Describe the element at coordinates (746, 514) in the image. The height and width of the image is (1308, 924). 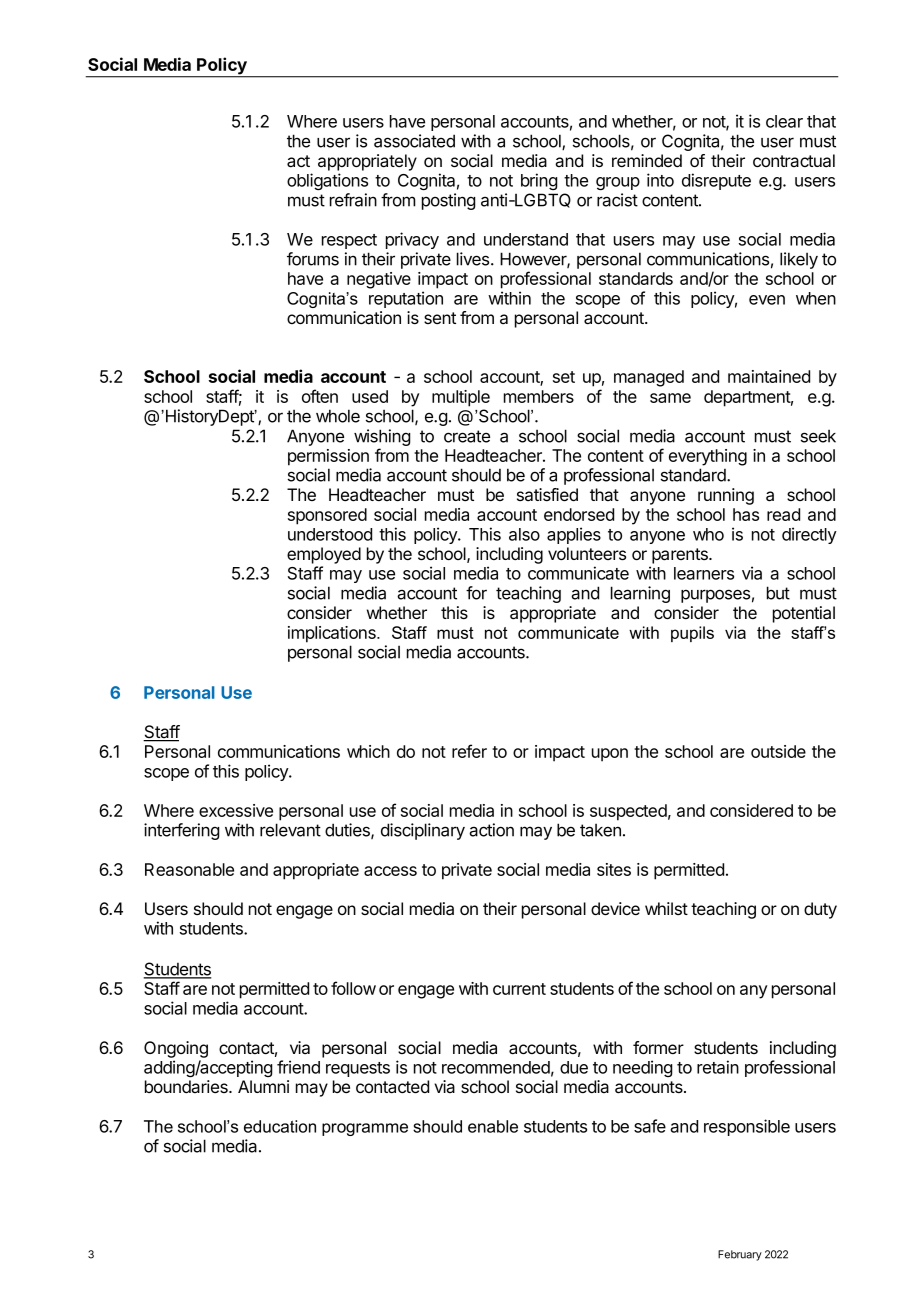
I see `has` at that location.
